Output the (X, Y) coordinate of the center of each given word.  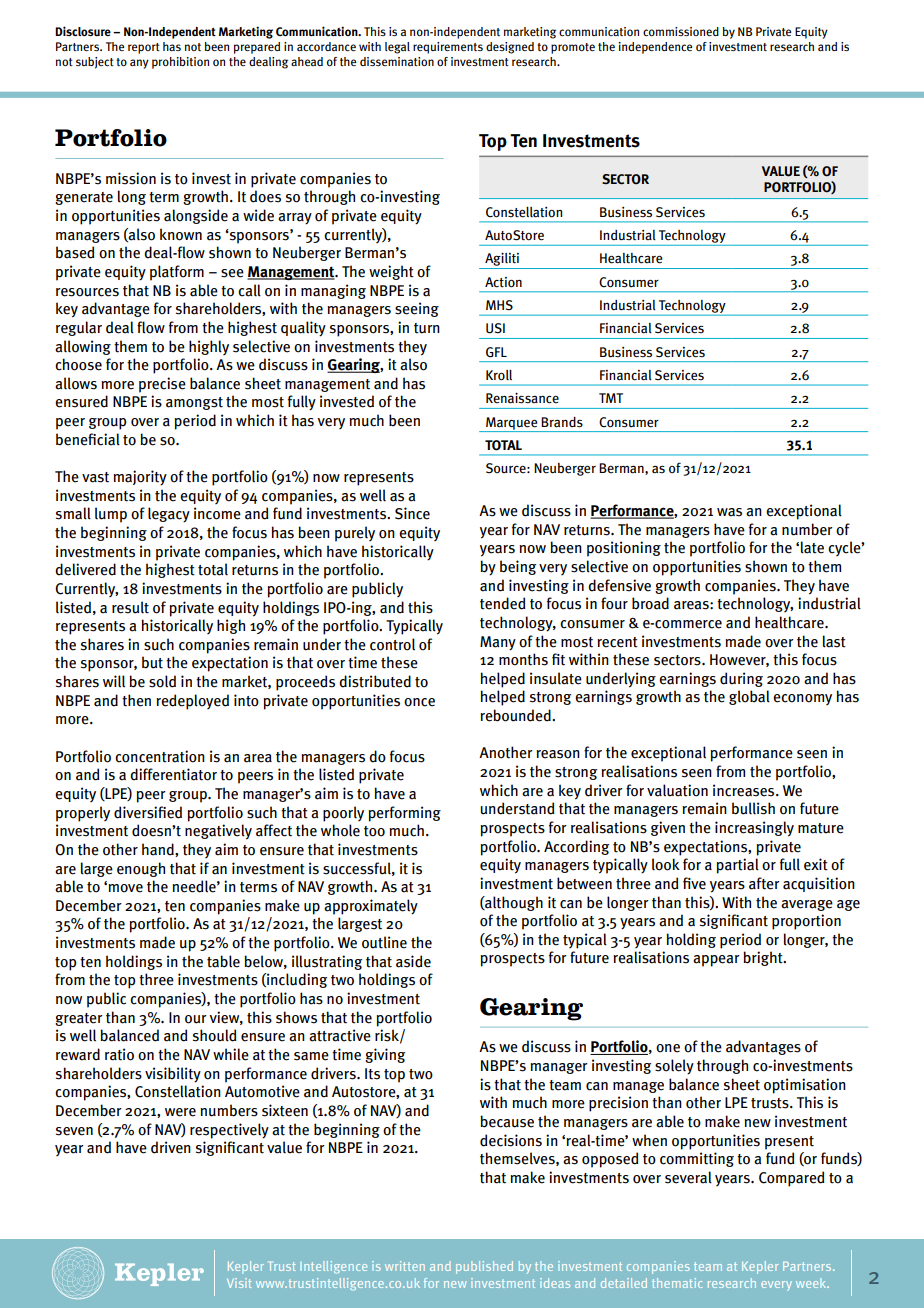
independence (655, 48)
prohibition (180, 63)
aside (413, 961)
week (812, 1283)
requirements (448, 48)
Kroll (499, 375)
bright (764, 958)
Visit (239, 1283)
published (484, 1267)
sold (162, 681)
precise (162, 385)
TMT (611, 398)
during (741, 679)
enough (141, 869)
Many (498, 643)
